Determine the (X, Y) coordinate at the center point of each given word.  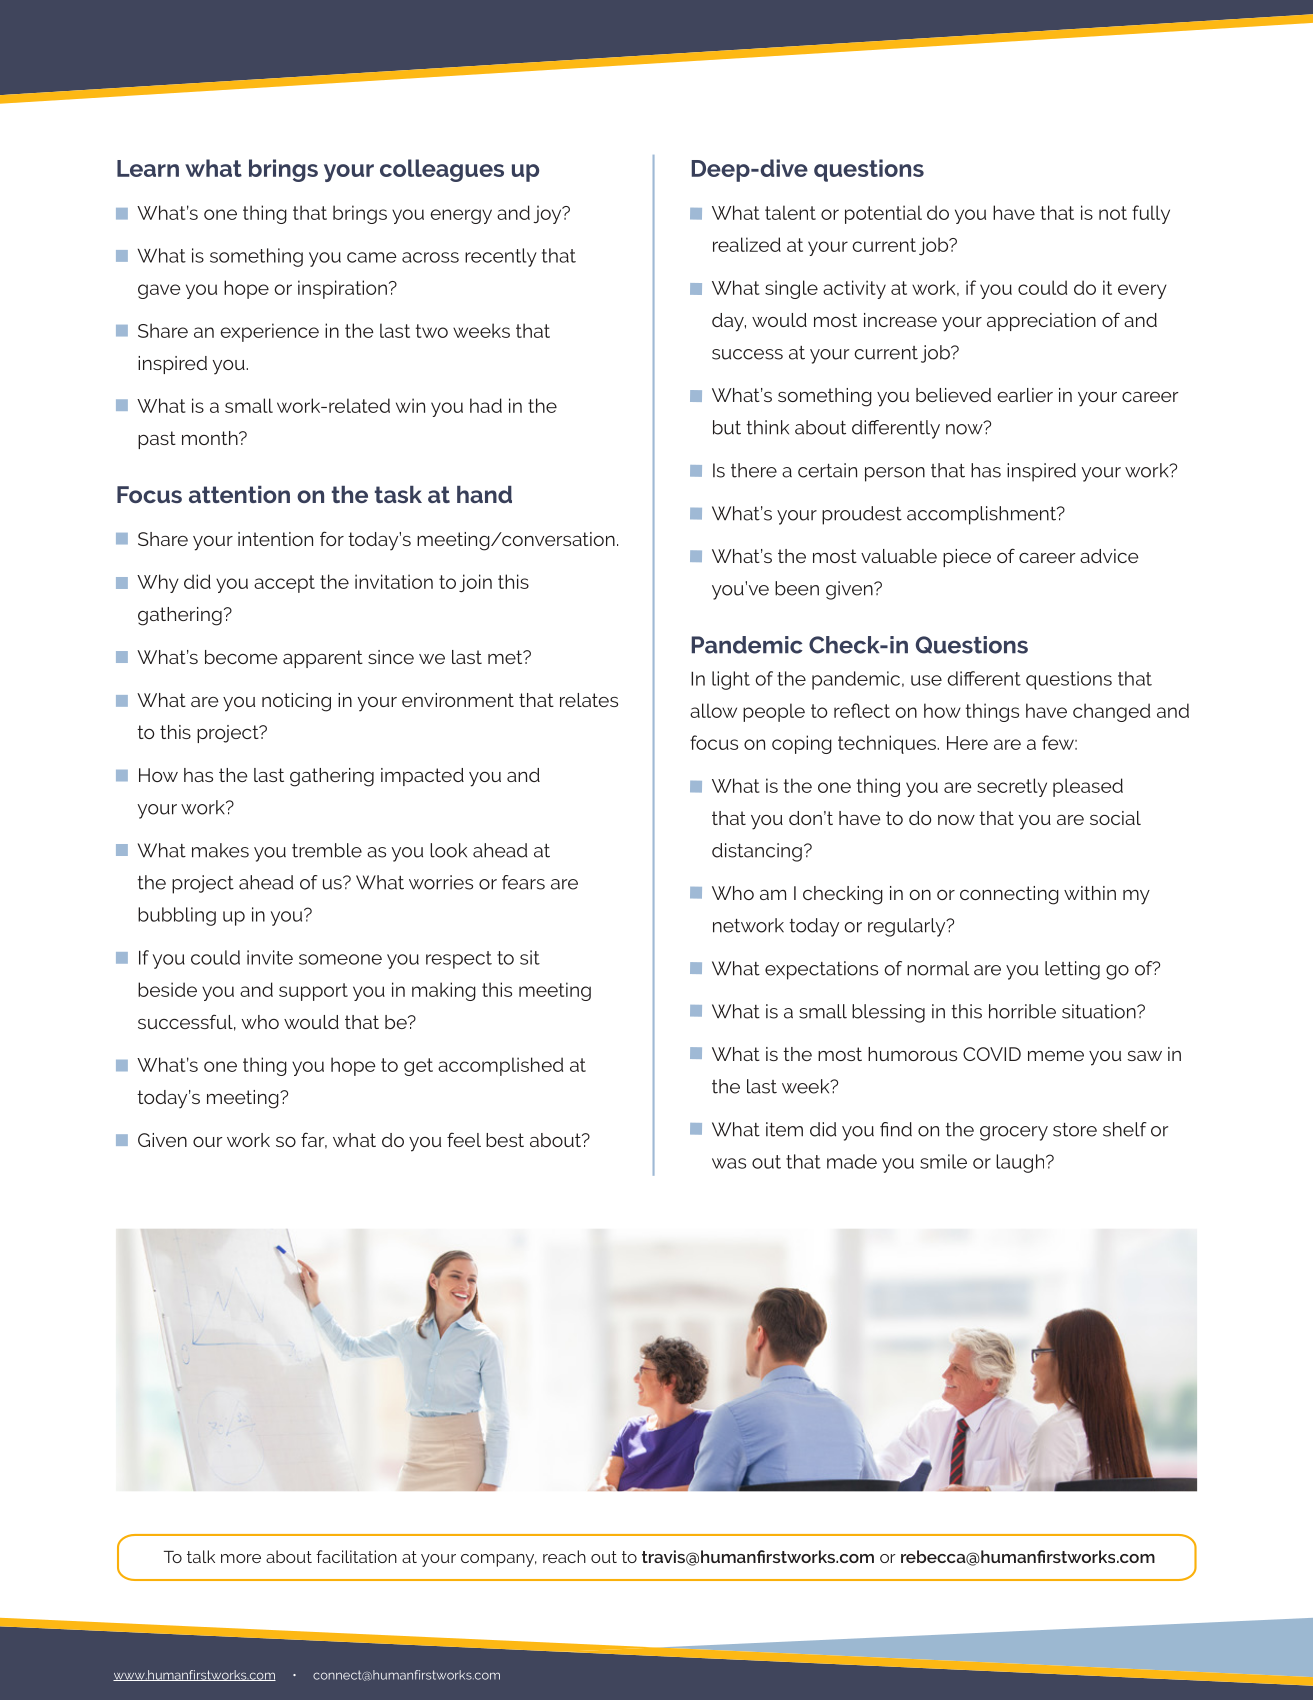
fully (1151, 214)
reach (564, 1556)
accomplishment (982, 515)
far (314, 1140)
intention (275, 539)
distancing (757, 852)
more (241, 1558)
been (797, 588)
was (729, 1163)
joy (548, 214)
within (1090, 893)
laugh (1021, 1163)
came (372, 257)
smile (943, 1161)
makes (220, 850)
